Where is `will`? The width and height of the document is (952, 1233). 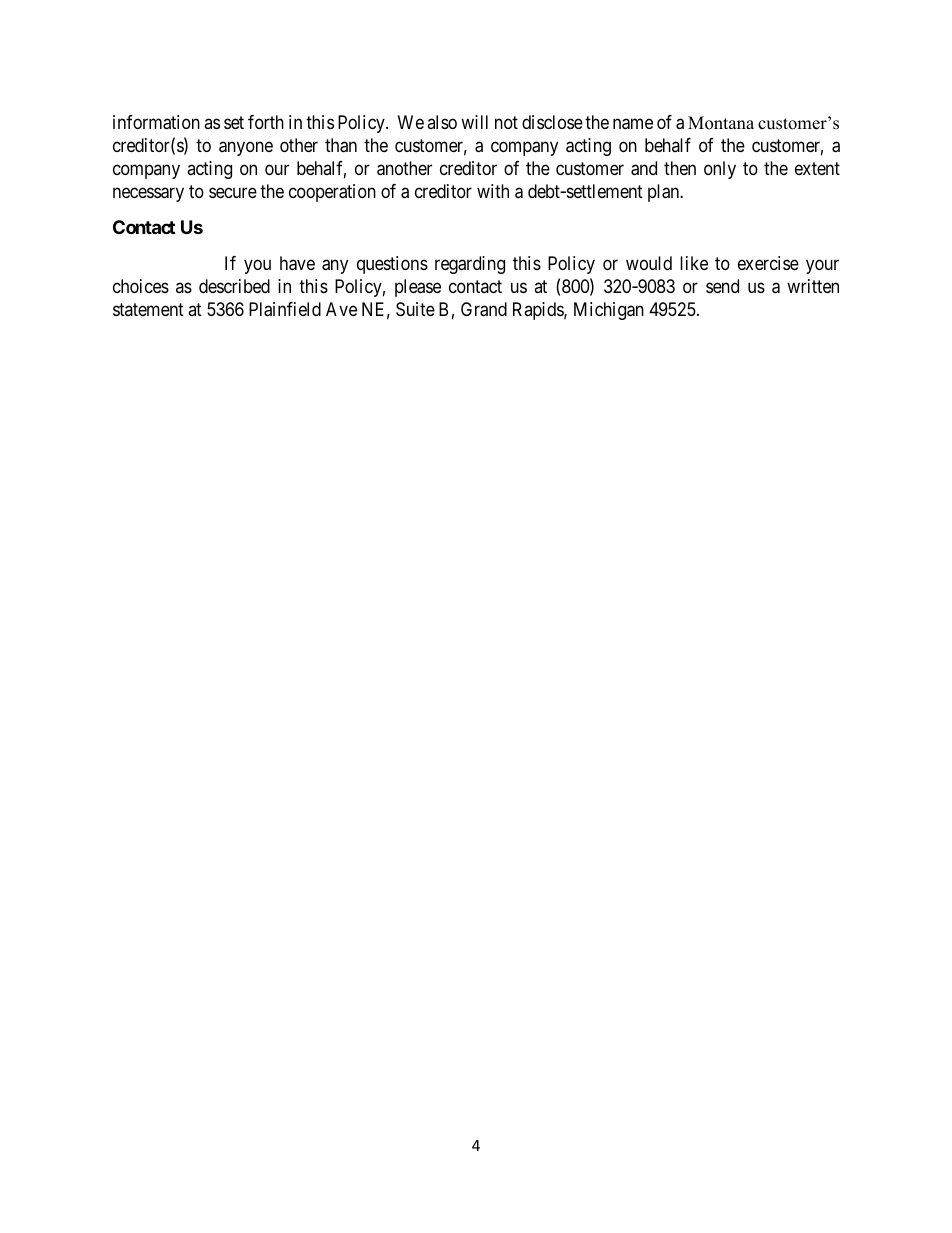 will is located at coordinates (474, 122).
